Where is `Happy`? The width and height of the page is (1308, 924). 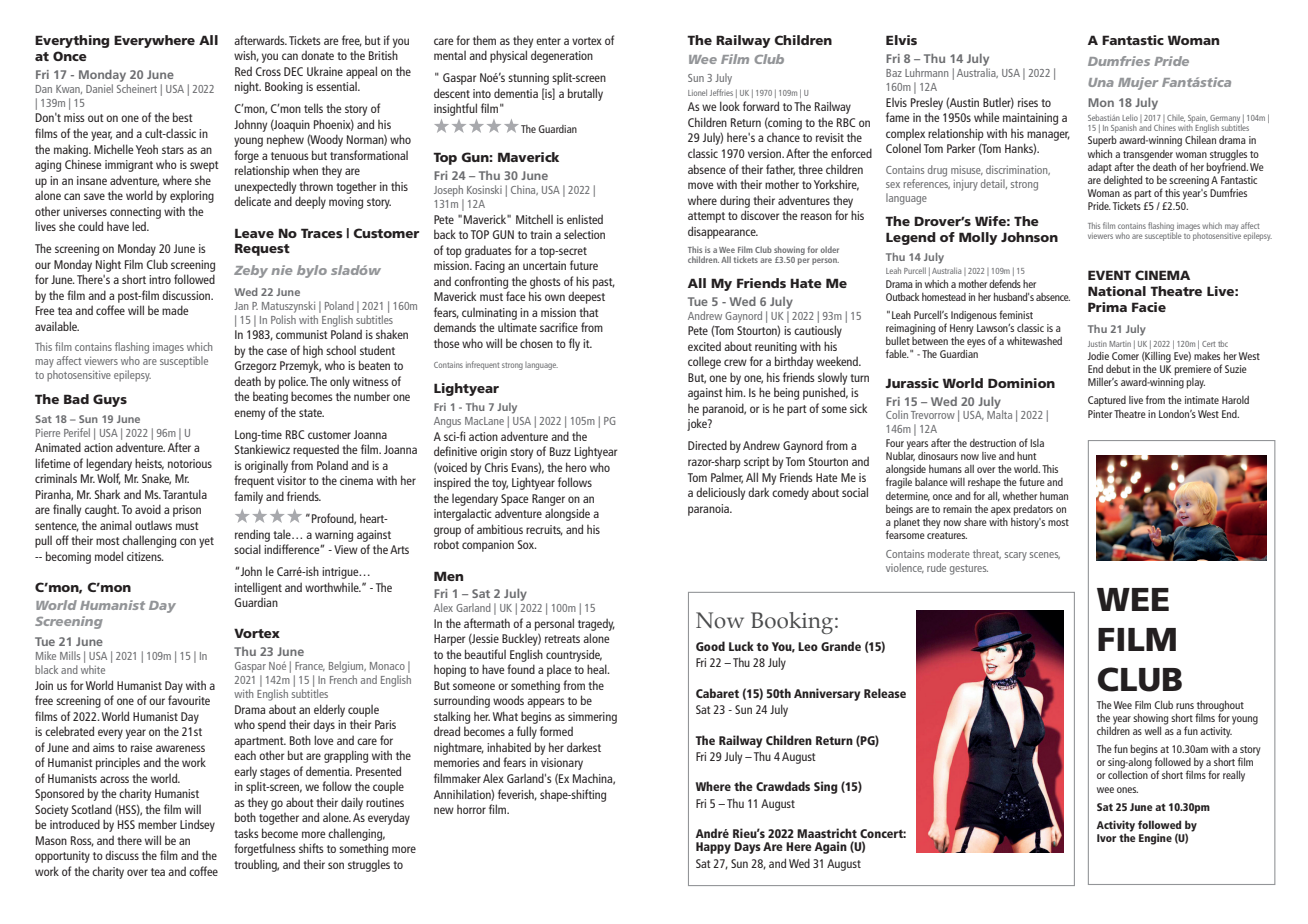 Happy is located at coordinates (713, 848).
